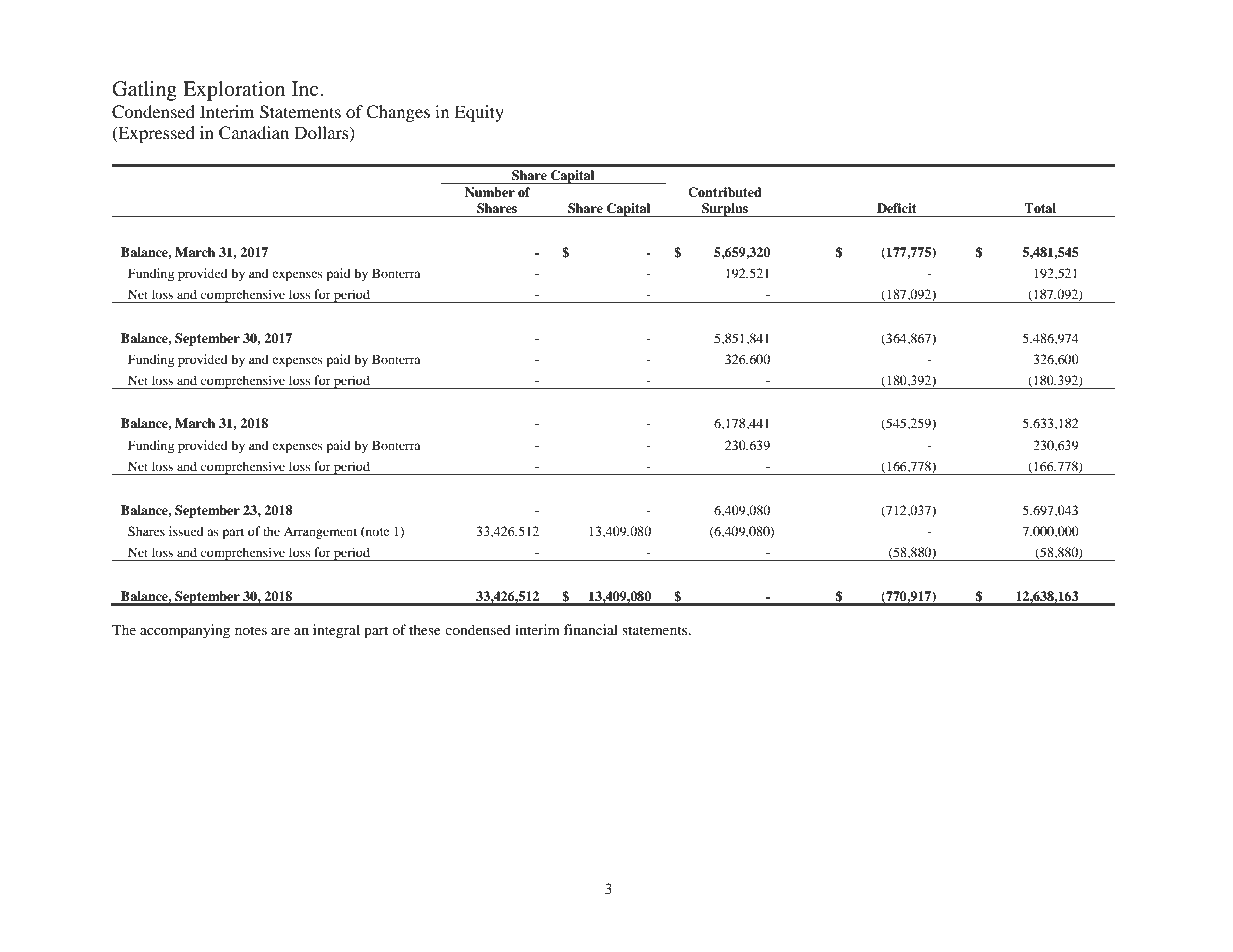  Describe the element at coordinates (186, 531) in the screenshot. I see `issued` at that location.
